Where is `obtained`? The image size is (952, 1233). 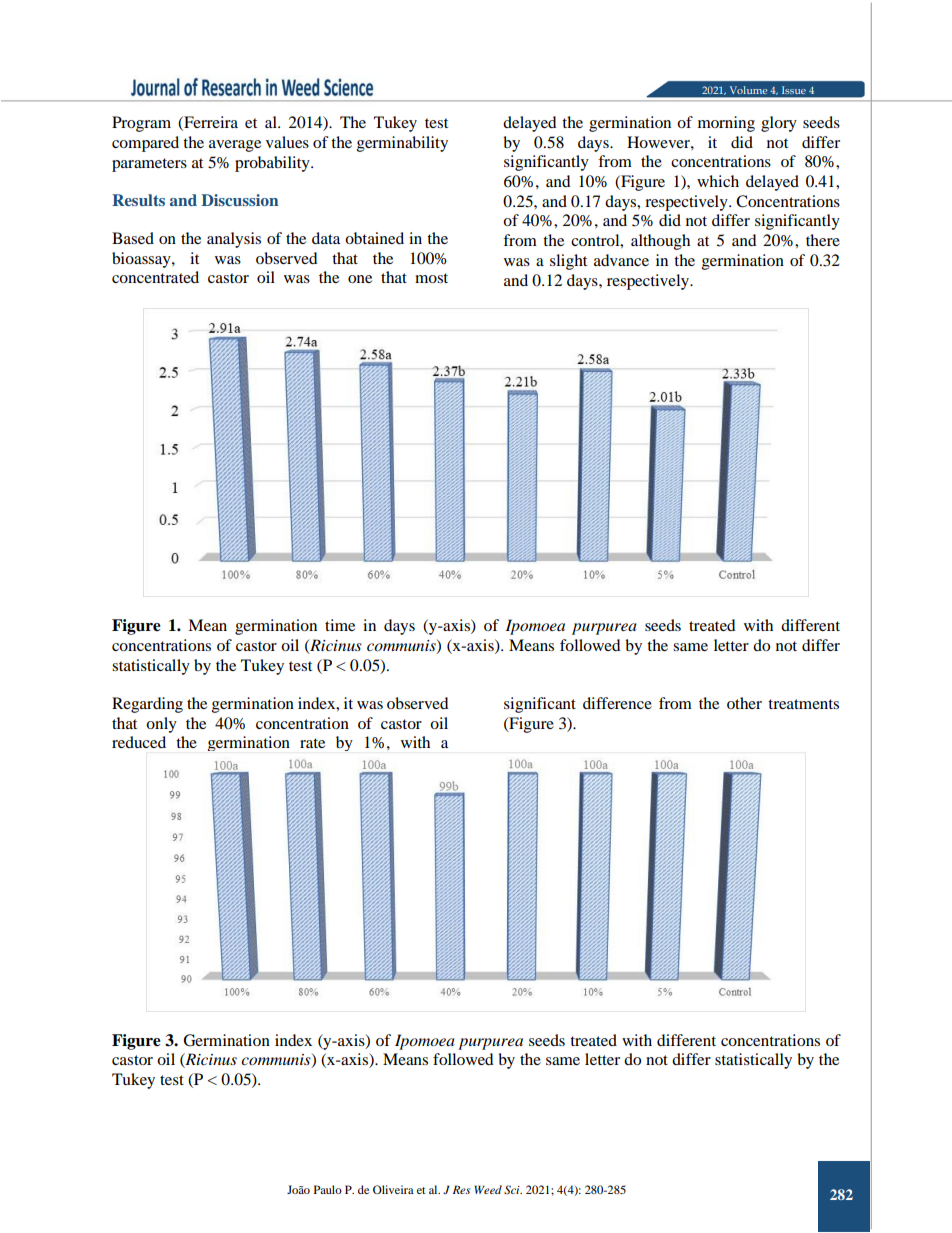
obtained is located at coordinates (374, 238).
